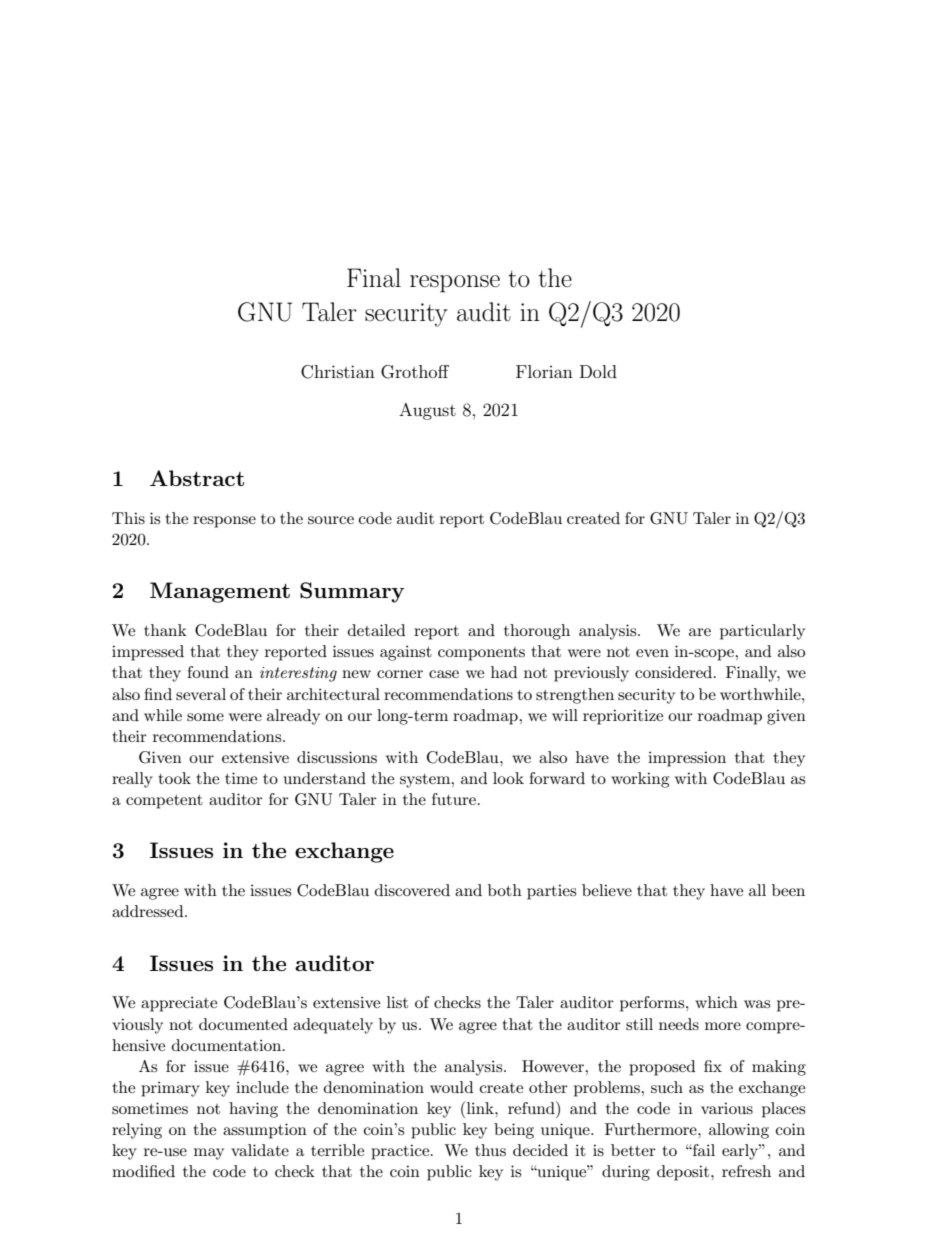 This screenshot has width=952, height=1233. I want to click on thus, so click(490, 1150).
